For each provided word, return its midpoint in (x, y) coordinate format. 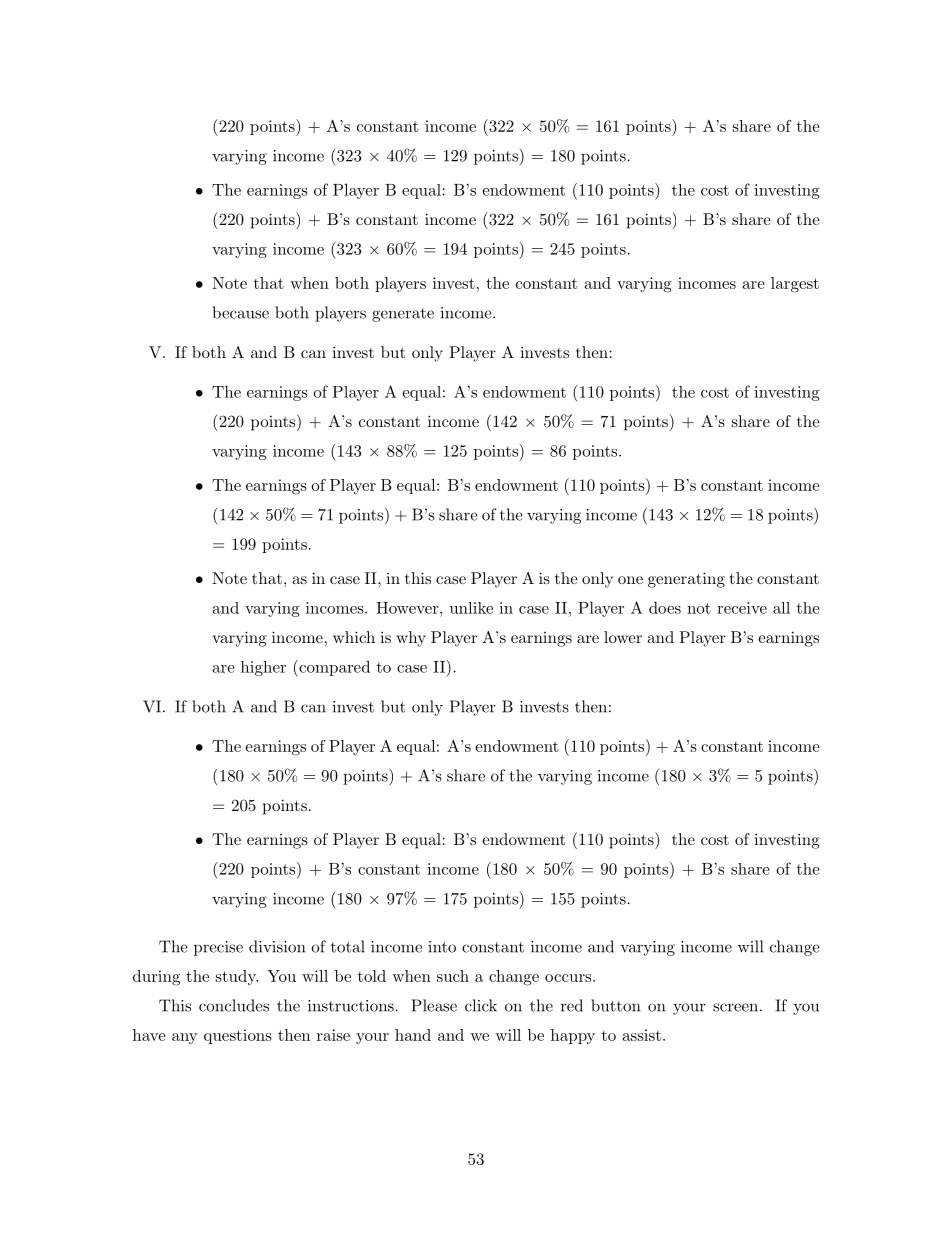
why (411, 639)
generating (686, 580)
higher (263, 668)
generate (403, 315)
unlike (471, 608)
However (408, 608)
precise (218, 948)
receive (742, 608)
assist (642, 1035)
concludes (234, 1005)
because (240, 312)
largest (795, 285)
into (442, 947)
